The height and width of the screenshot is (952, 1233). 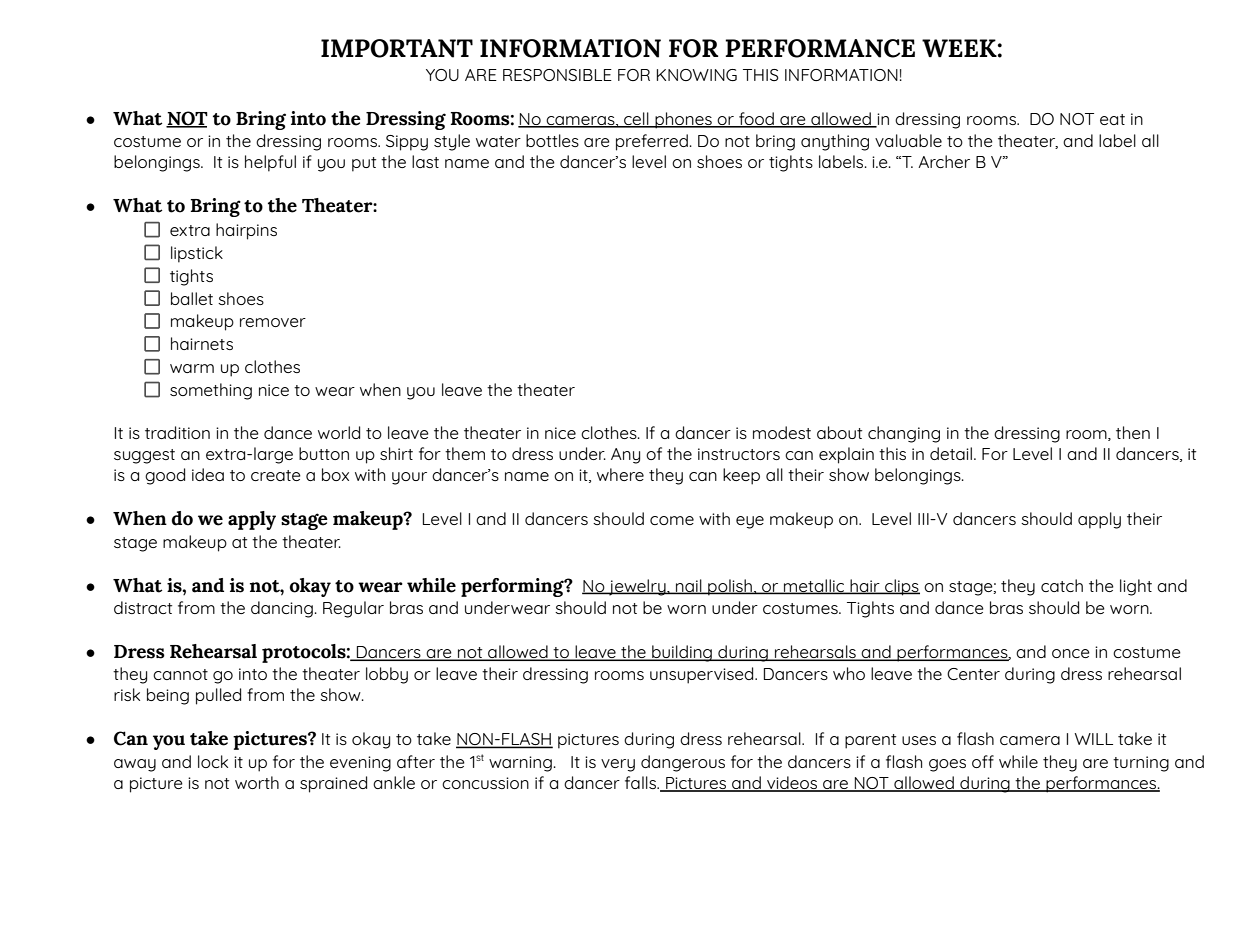 I want to click on preferred, so click(x=652, y=142).
